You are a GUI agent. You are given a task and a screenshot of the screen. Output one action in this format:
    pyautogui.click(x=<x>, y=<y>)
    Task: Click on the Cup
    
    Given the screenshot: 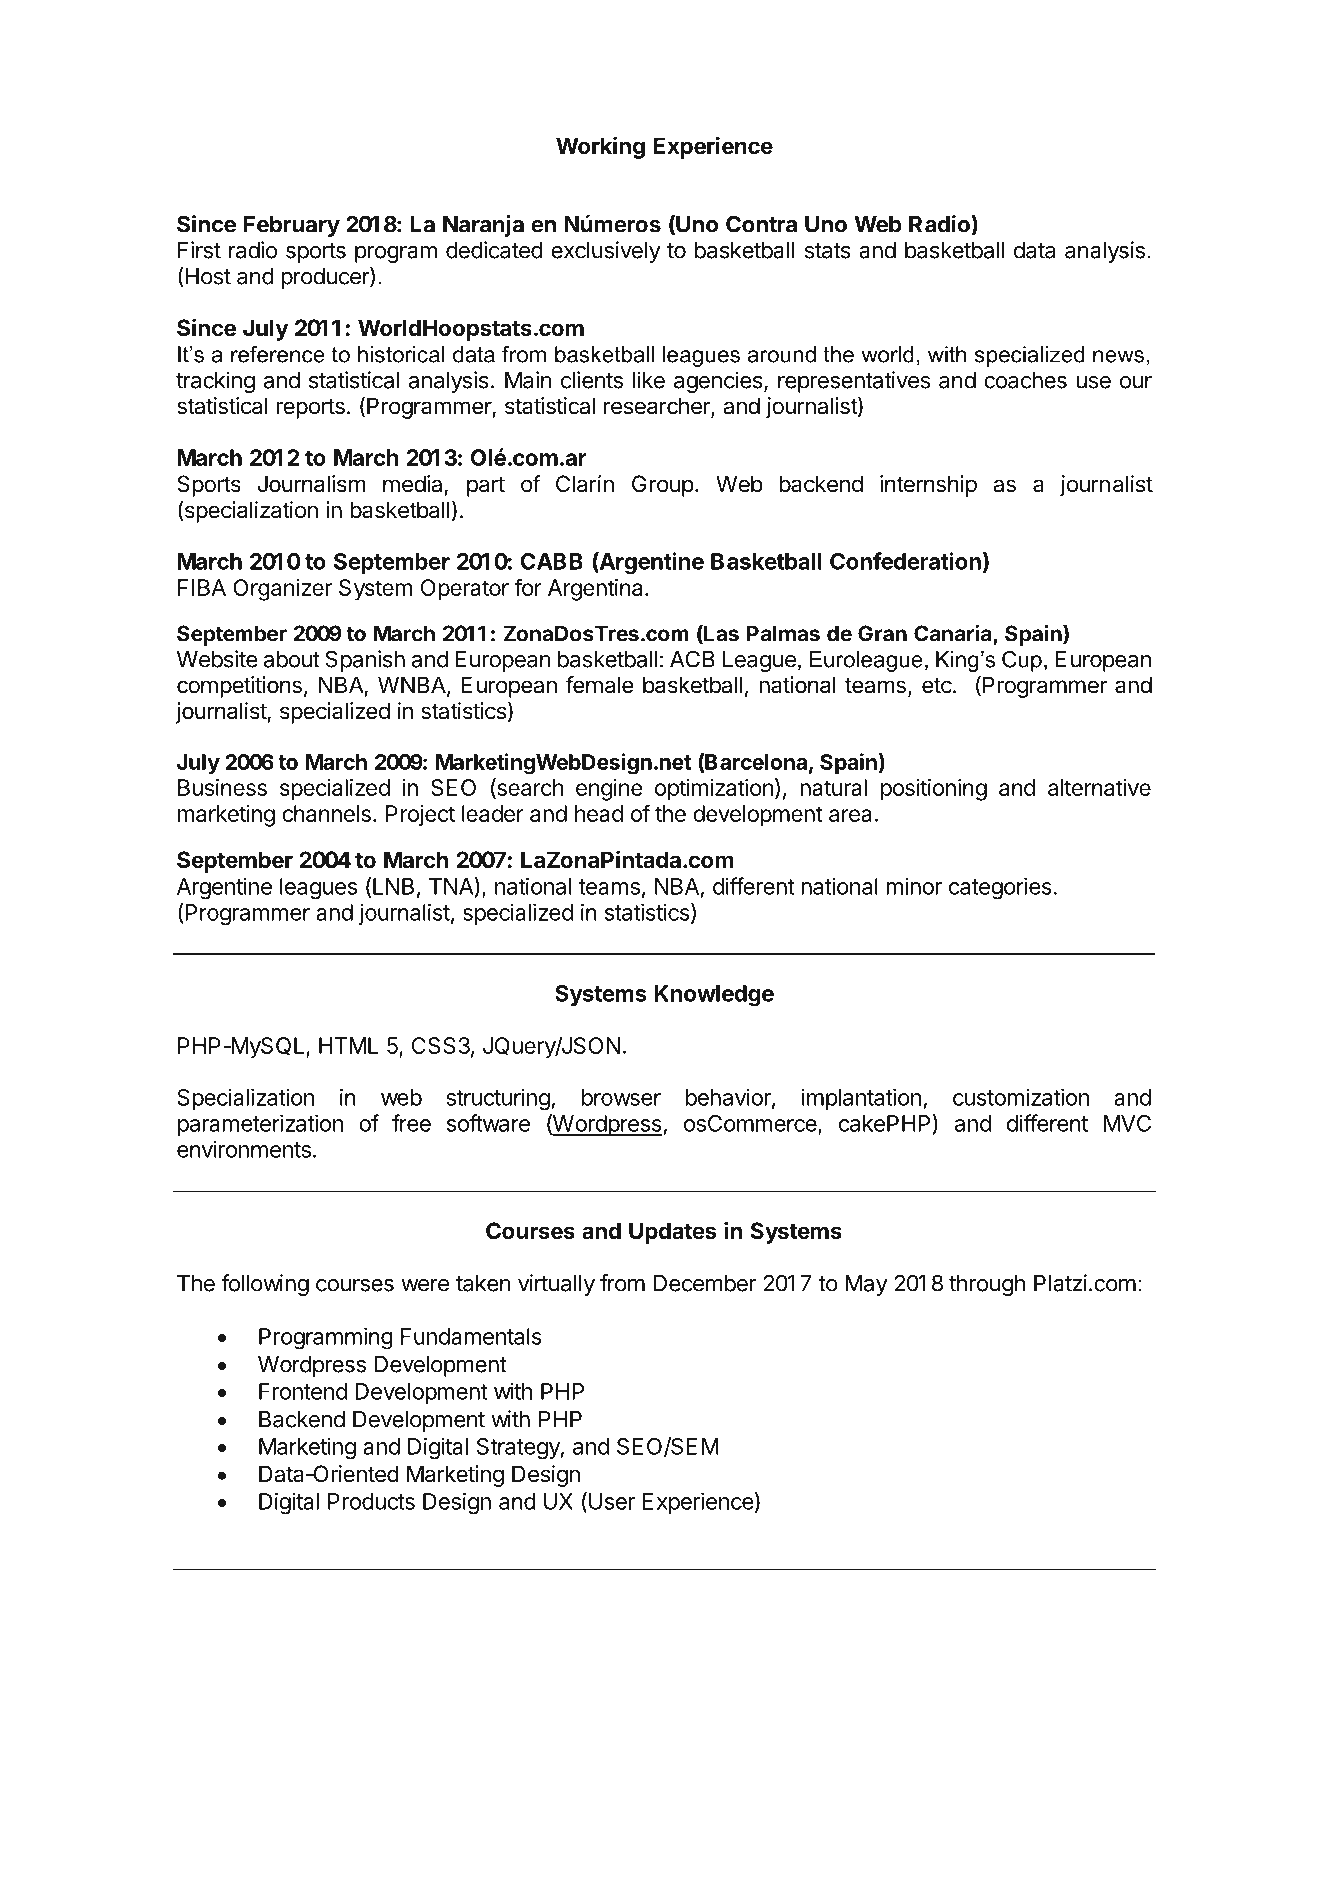 What is the action you would take?
    pyautogui.click(x=1022, y=661)
